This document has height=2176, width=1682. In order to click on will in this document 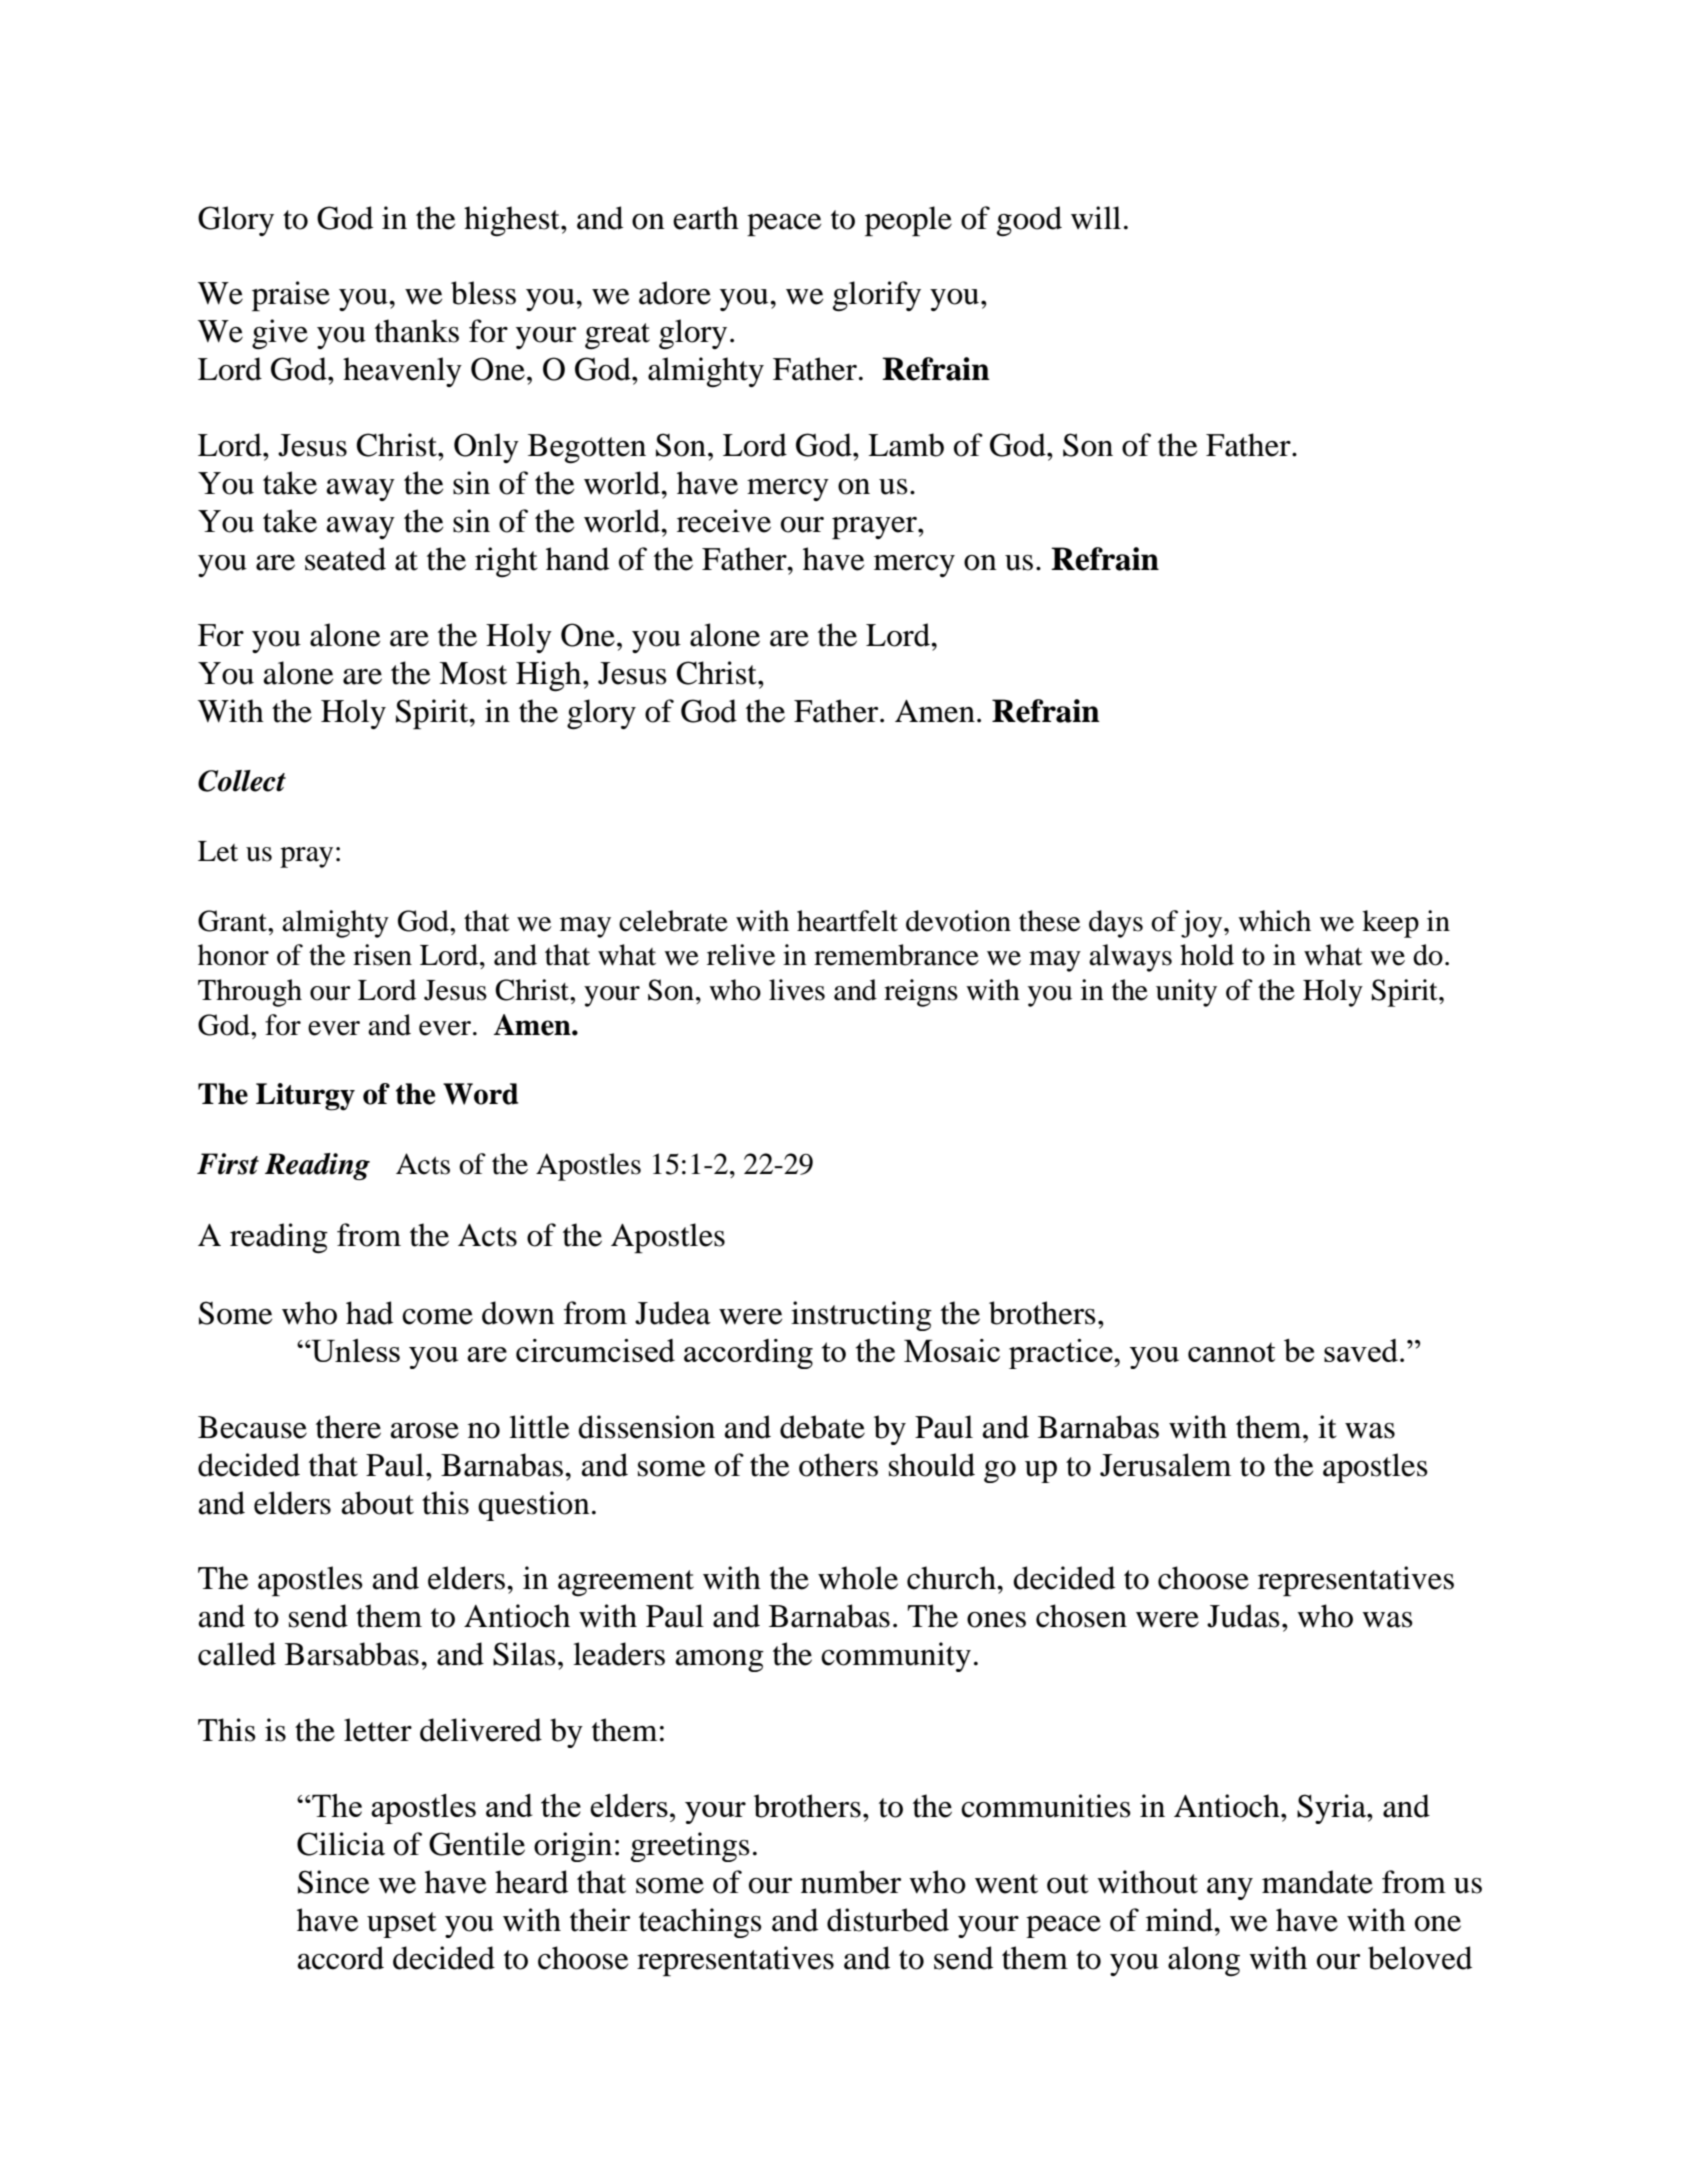, I will do `click(1096, 218)`.
